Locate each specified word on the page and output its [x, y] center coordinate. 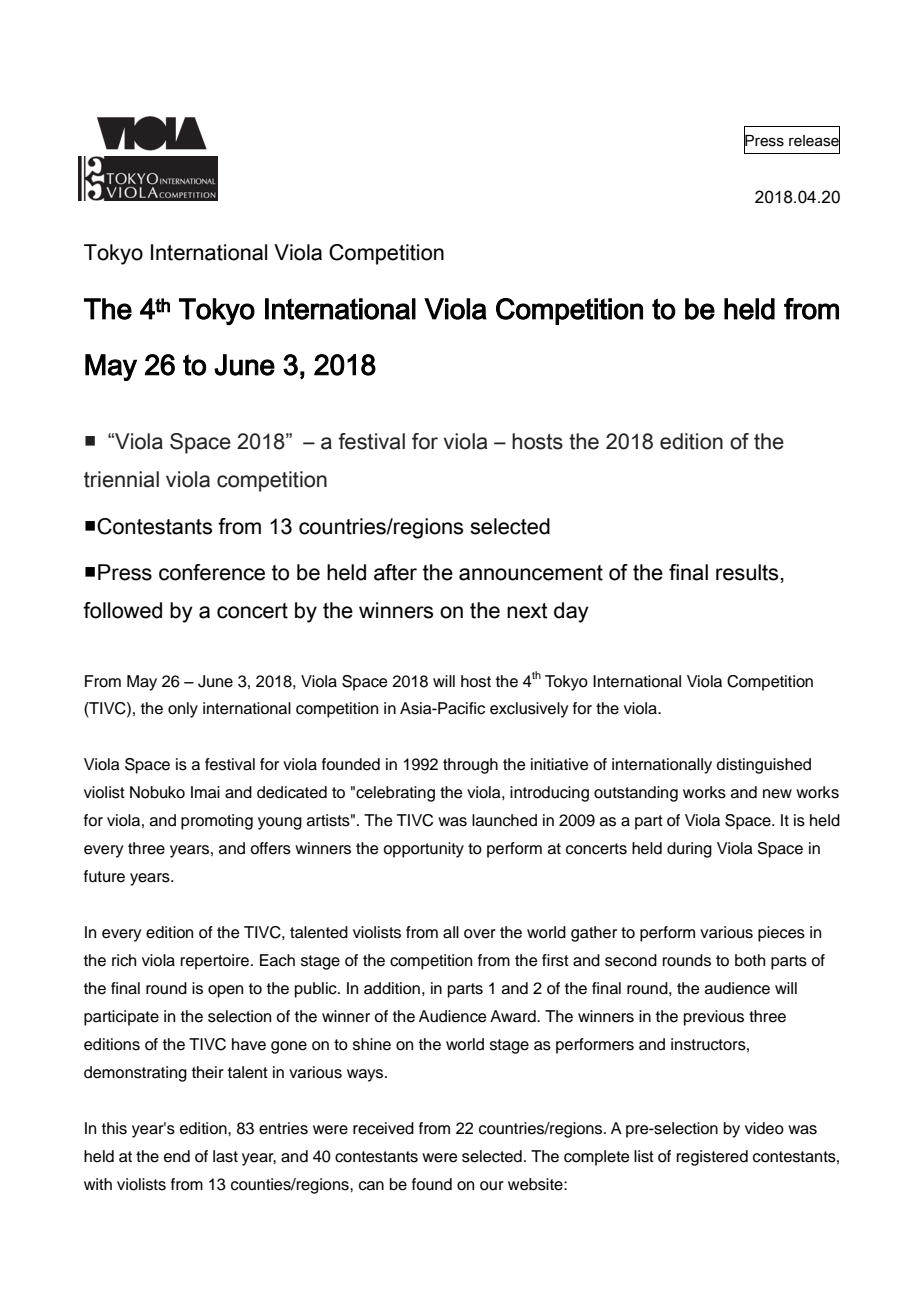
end [177, 1156]
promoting [217, 822]
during [689, 850]
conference [212, 572]
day [571, 612]
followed [122, 610]
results [747, 572]
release [814, 141]
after [395, 572]
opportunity [423, 850]
